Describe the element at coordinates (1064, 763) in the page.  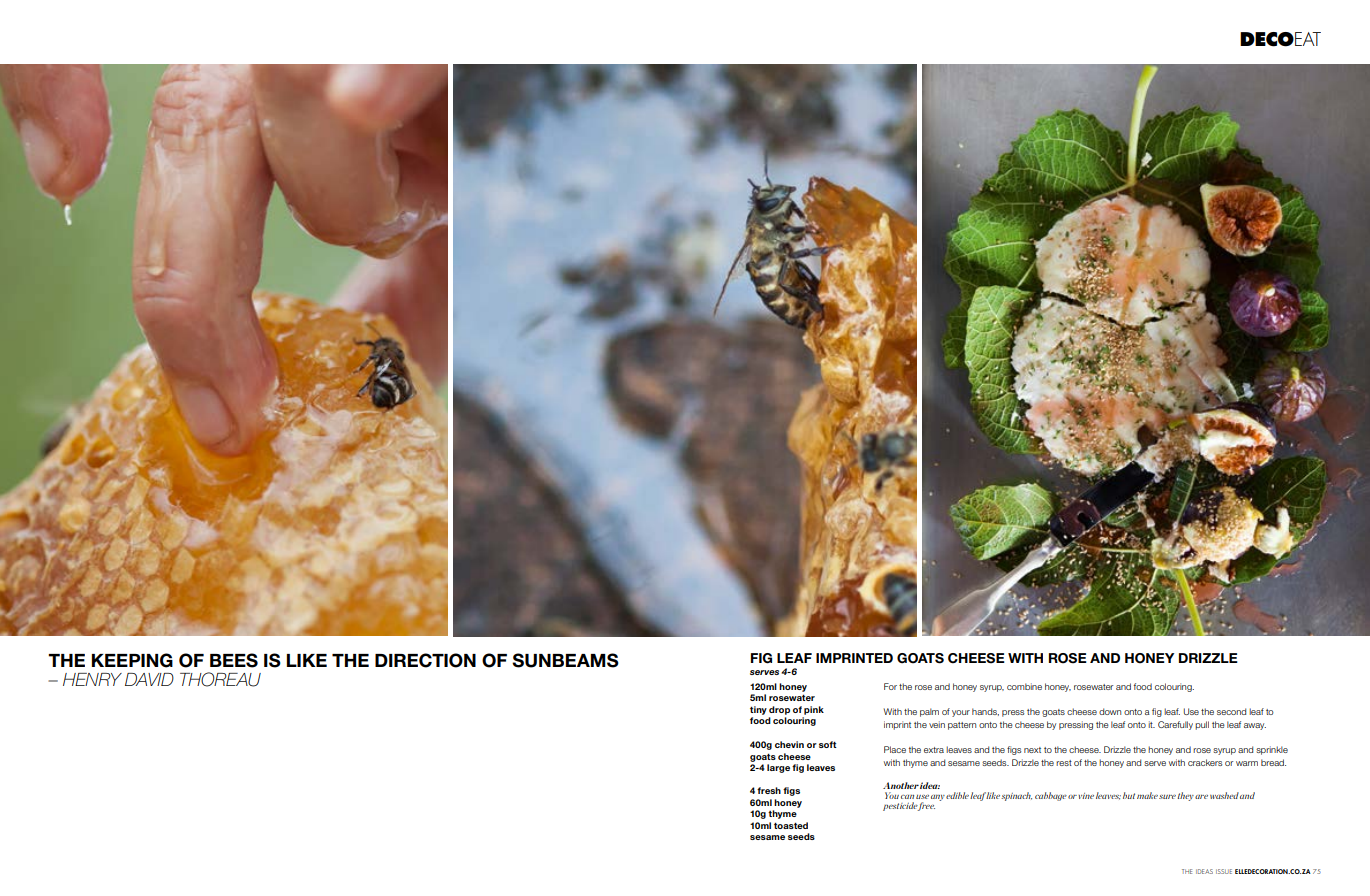
I see `rest` at that location.
